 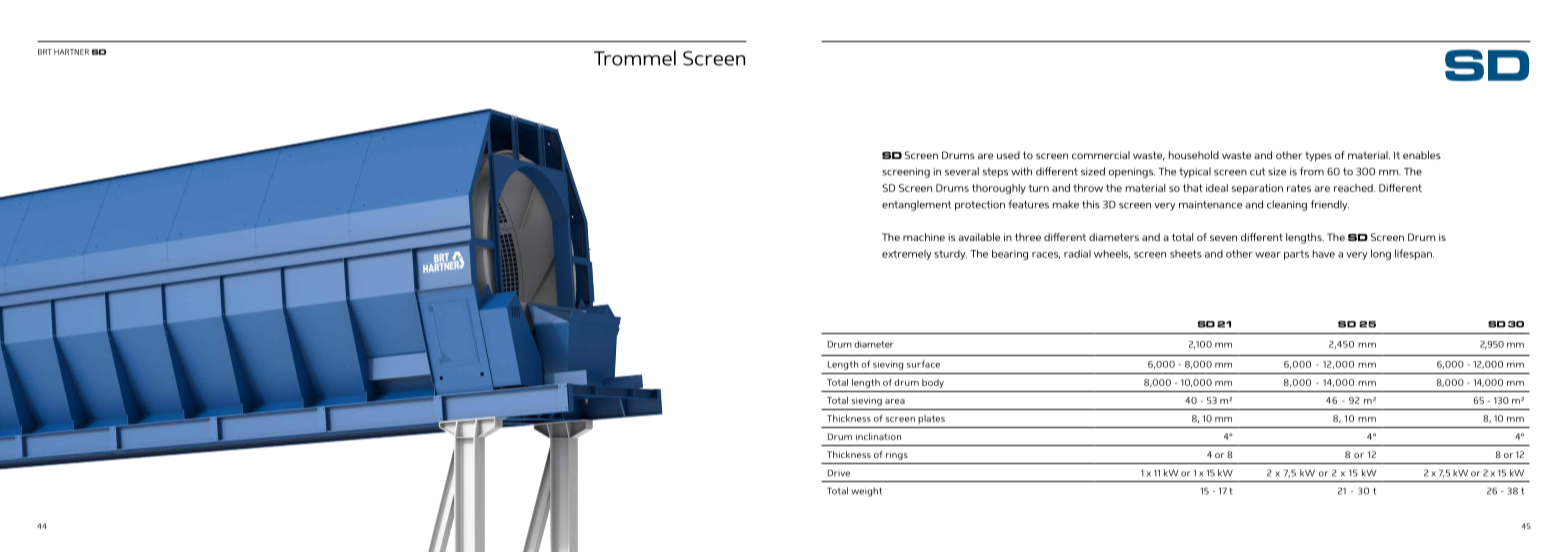 I want to click on openings, so click(x=1131, y=173).
